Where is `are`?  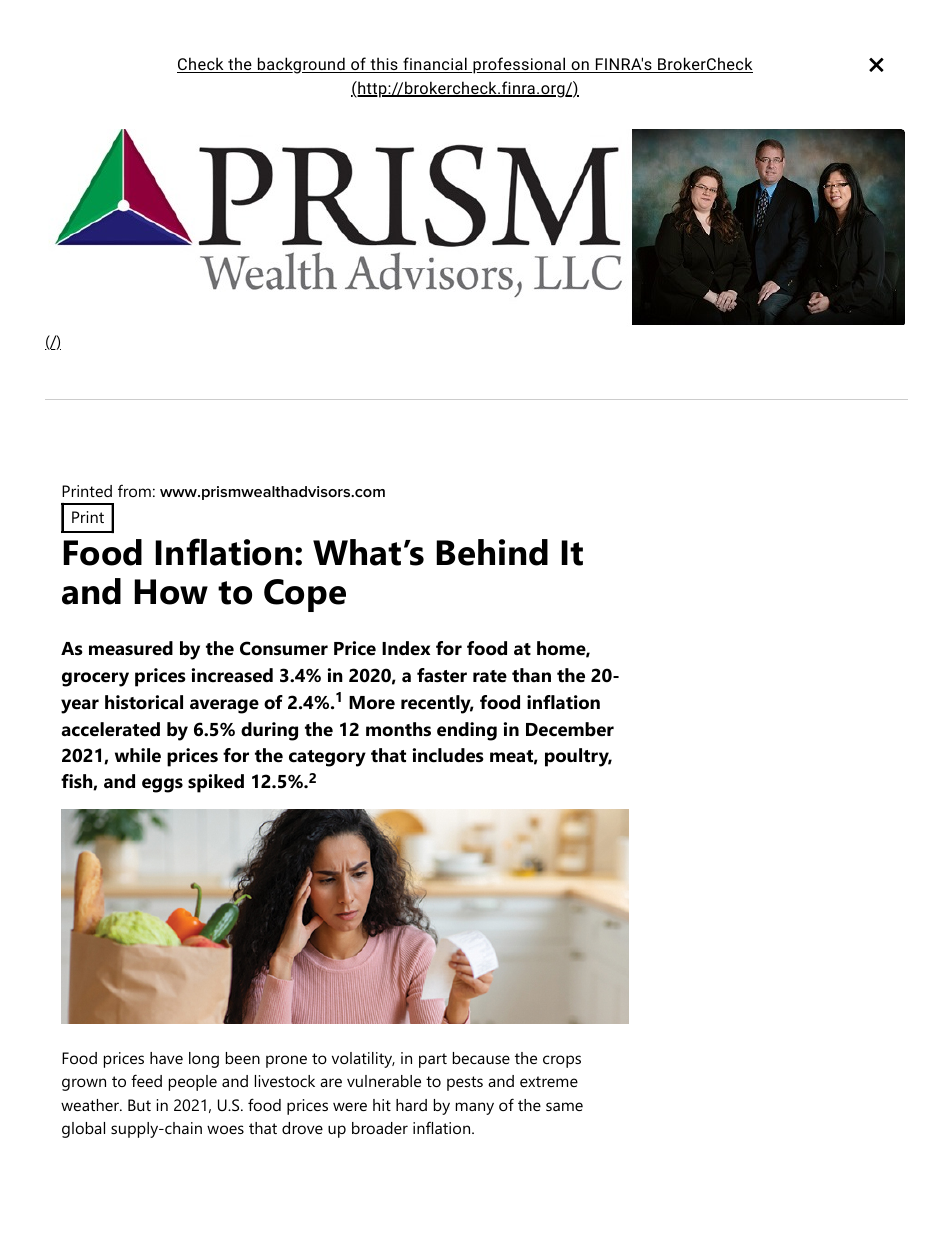
are is located at coordinates (331, 1082).
